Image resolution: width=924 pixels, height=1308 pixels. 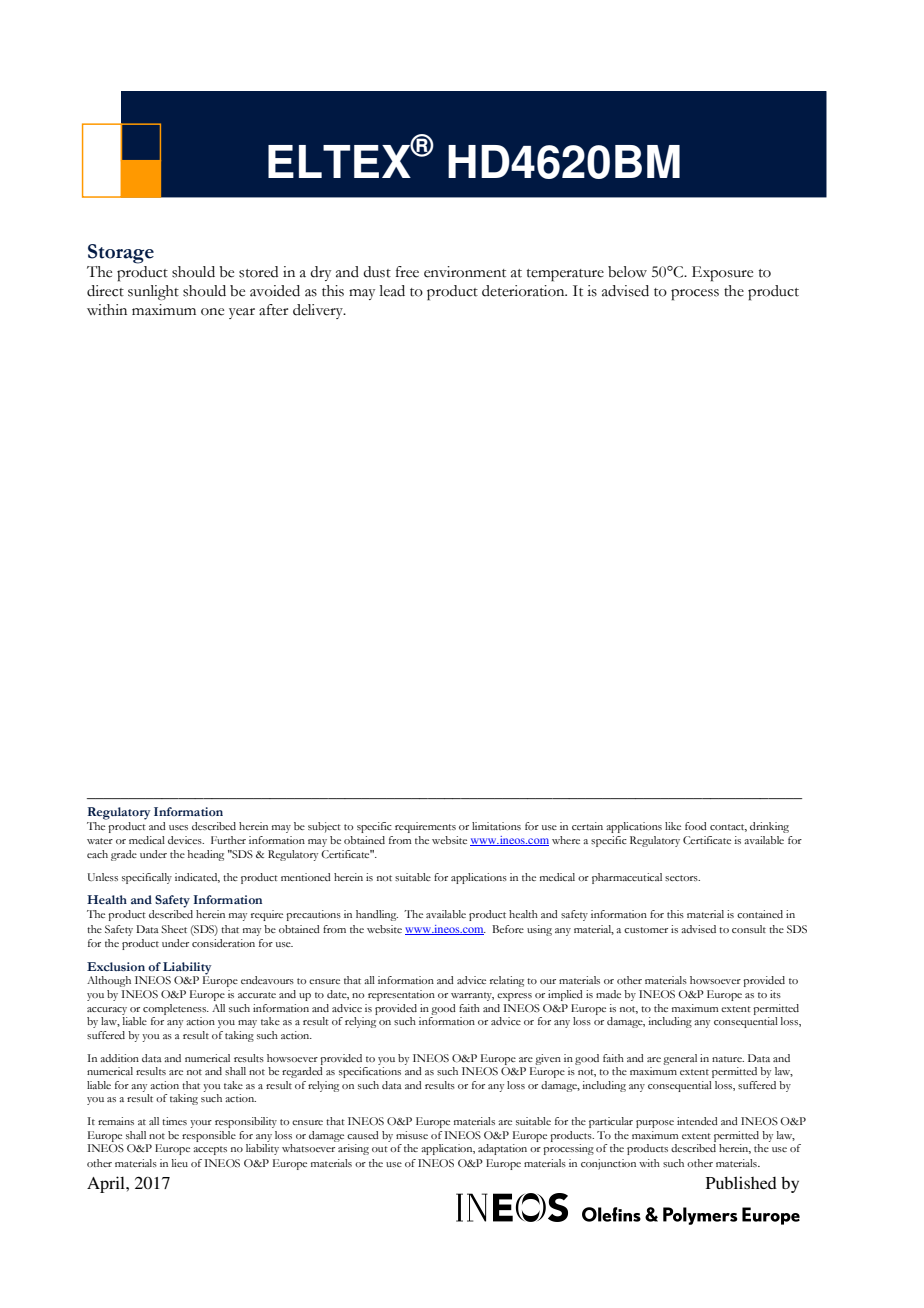 I want to click on misuse, so click(x=412, y=1135).
